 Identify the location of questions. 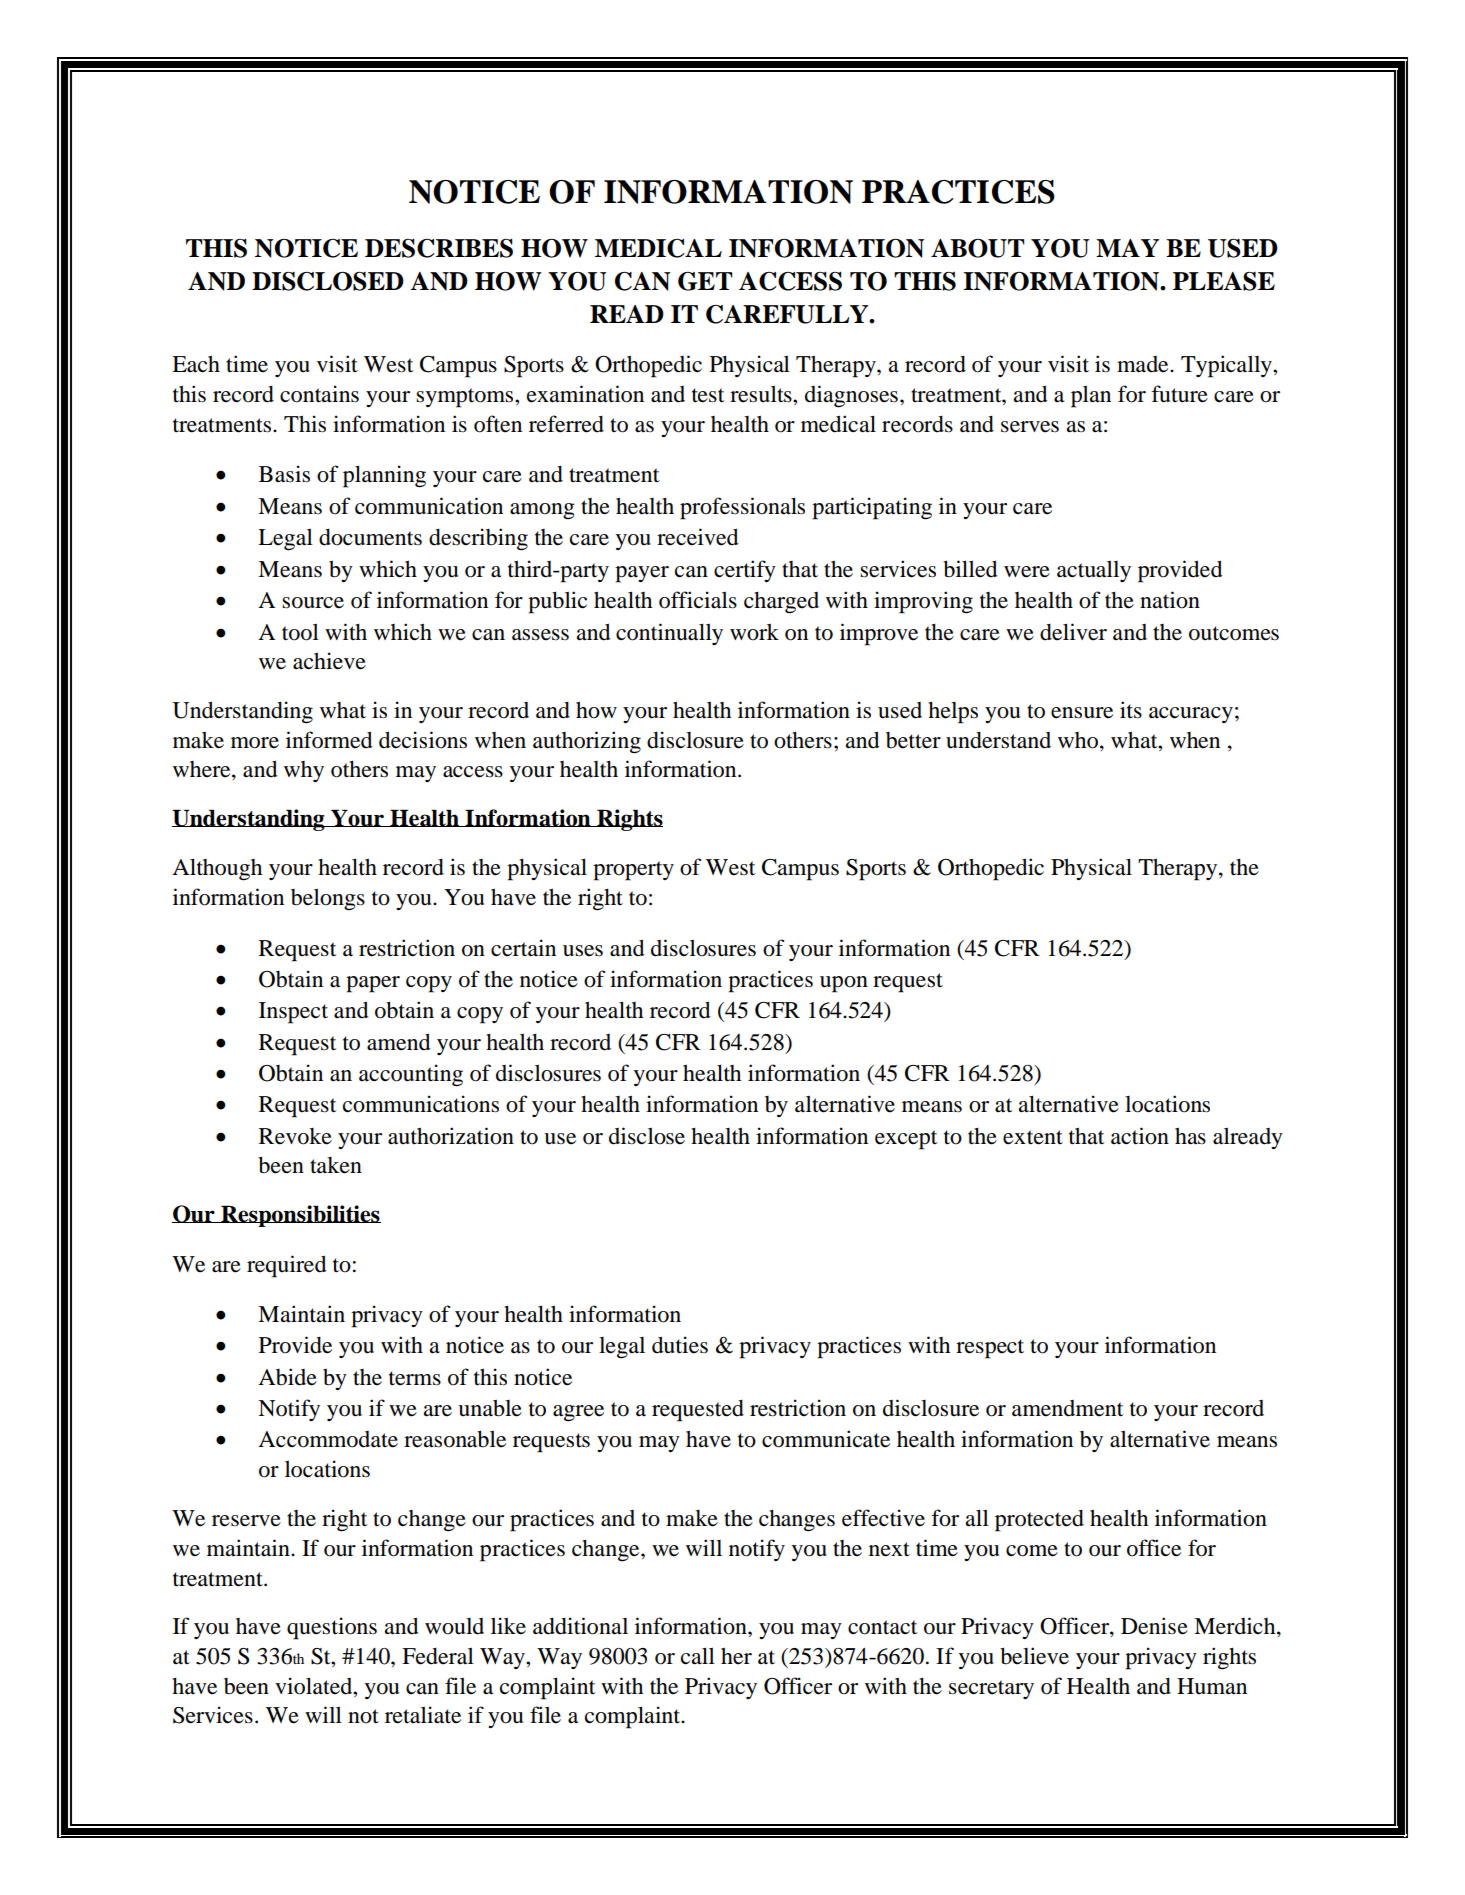
(332, 1628).
